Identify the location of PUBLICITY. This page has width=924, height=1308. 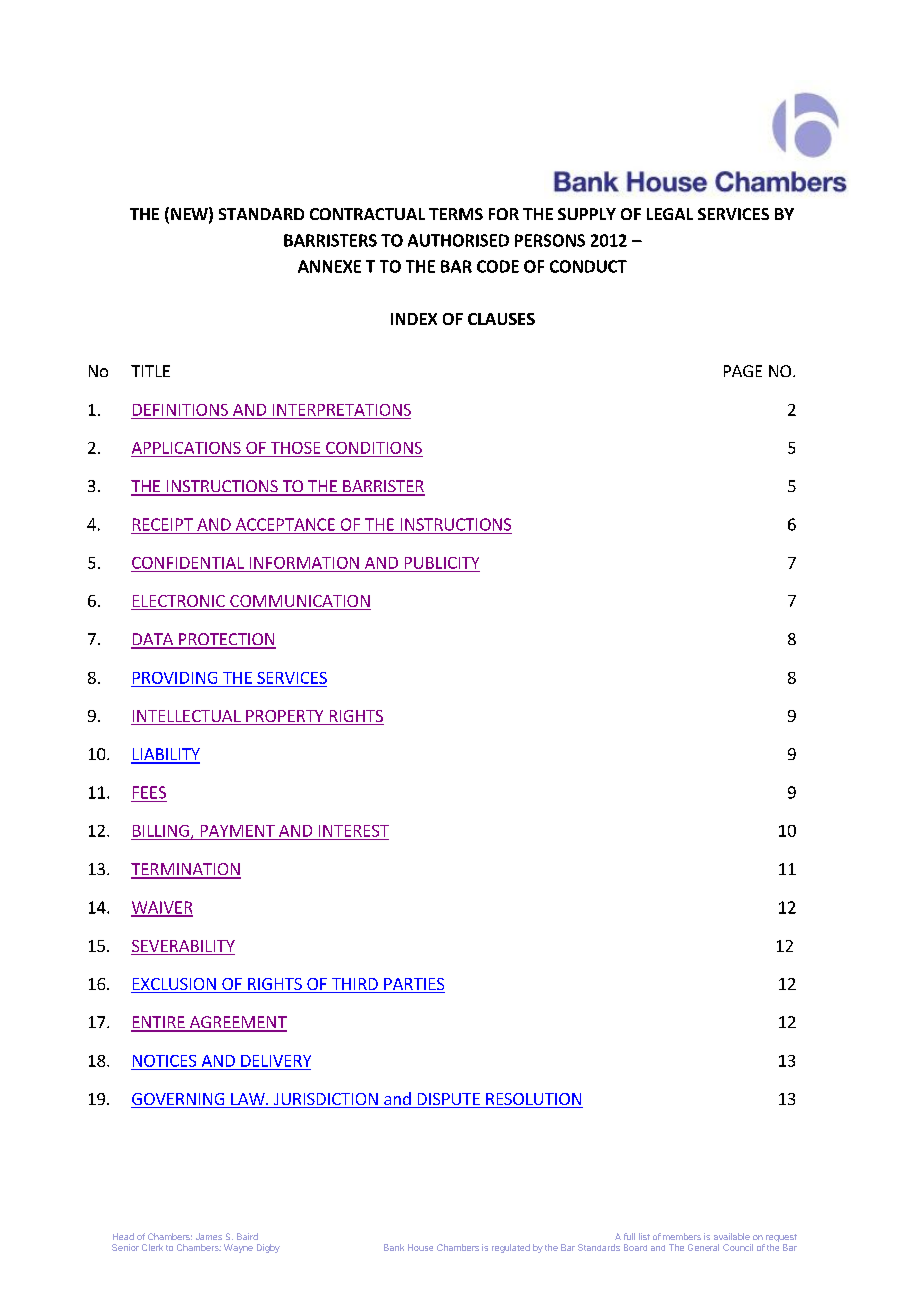
(442, 563).
